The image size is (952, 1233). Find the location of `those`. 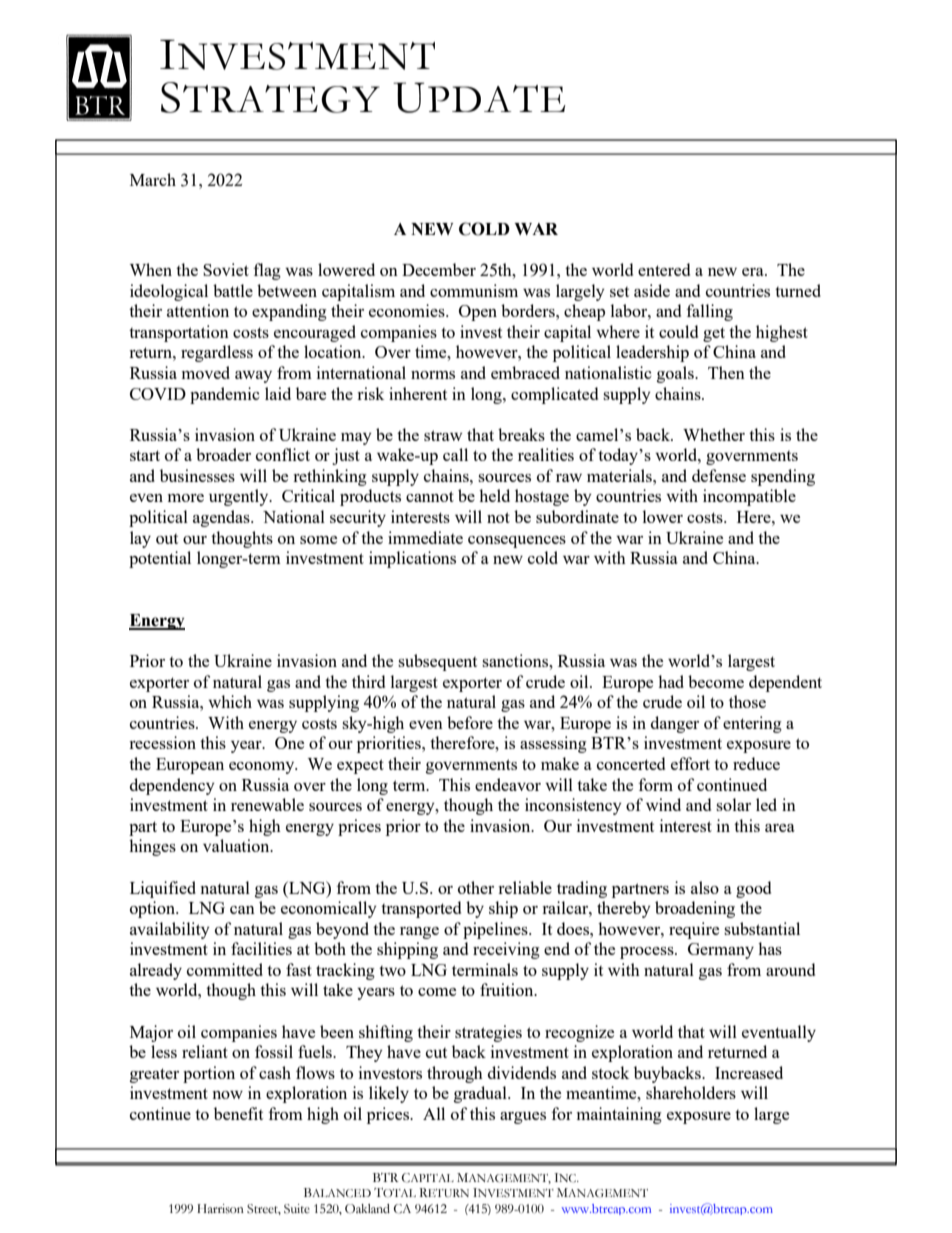

those is located at coordinates (747, 701).
